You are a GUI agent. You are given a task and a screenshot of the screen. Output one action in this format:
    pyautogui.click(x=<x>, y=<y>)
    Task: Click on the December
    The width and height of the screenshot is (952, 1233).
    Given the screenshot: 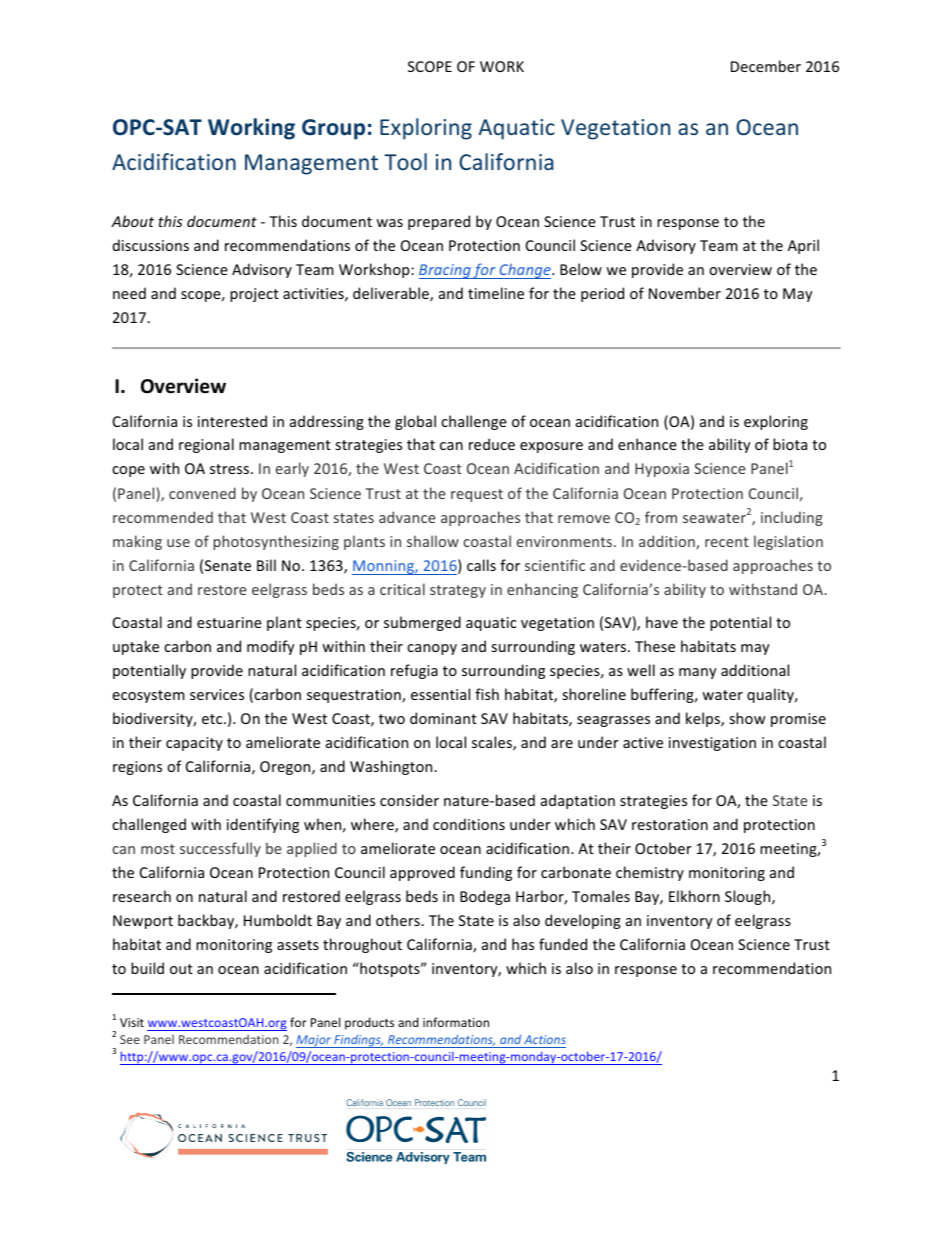 What is the action you would take?
    pyautogui.click(x=766, y=66)
